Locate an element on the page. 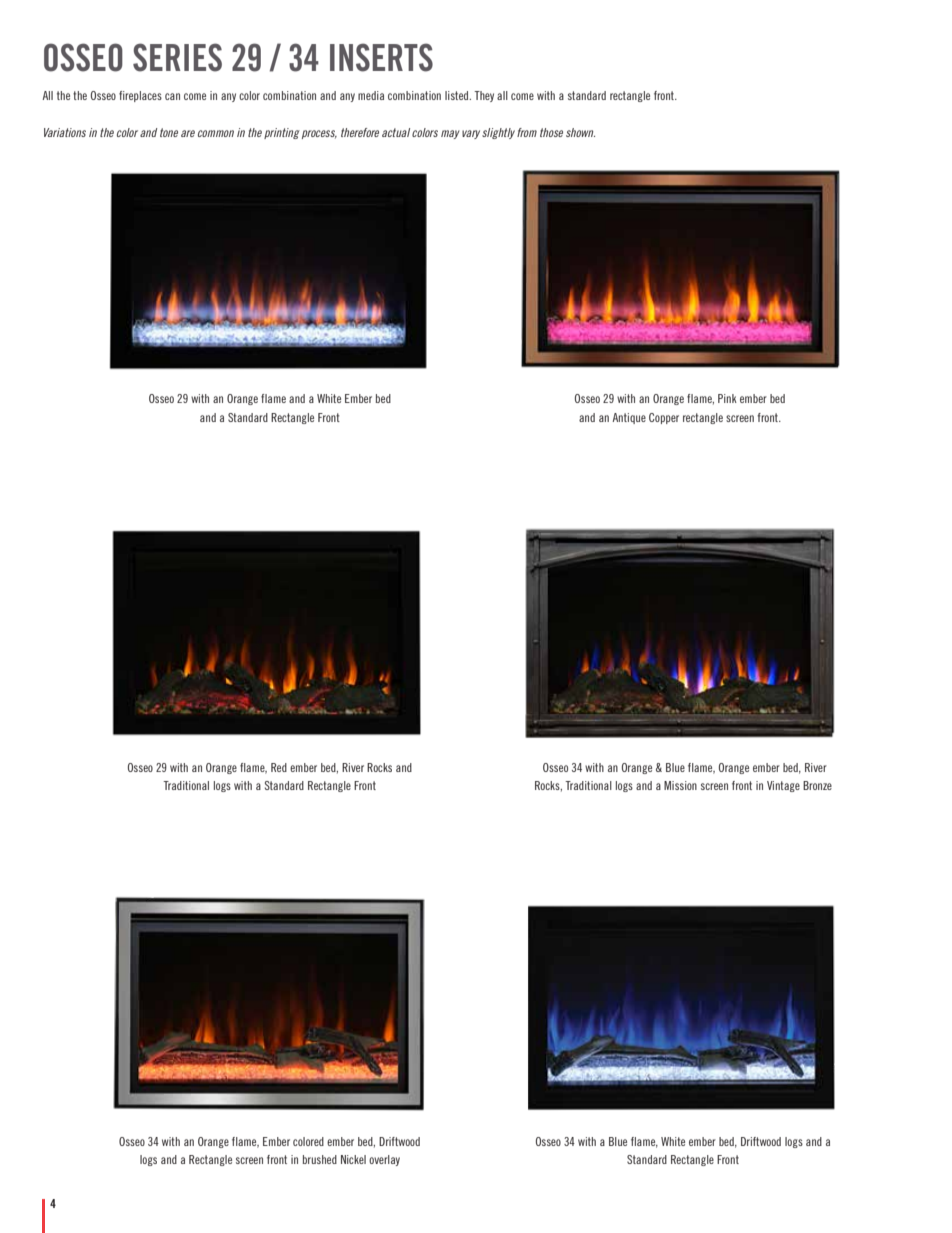 The width and height of the image is (952, 1233). Vintage is located at coordinates (783, 786).
